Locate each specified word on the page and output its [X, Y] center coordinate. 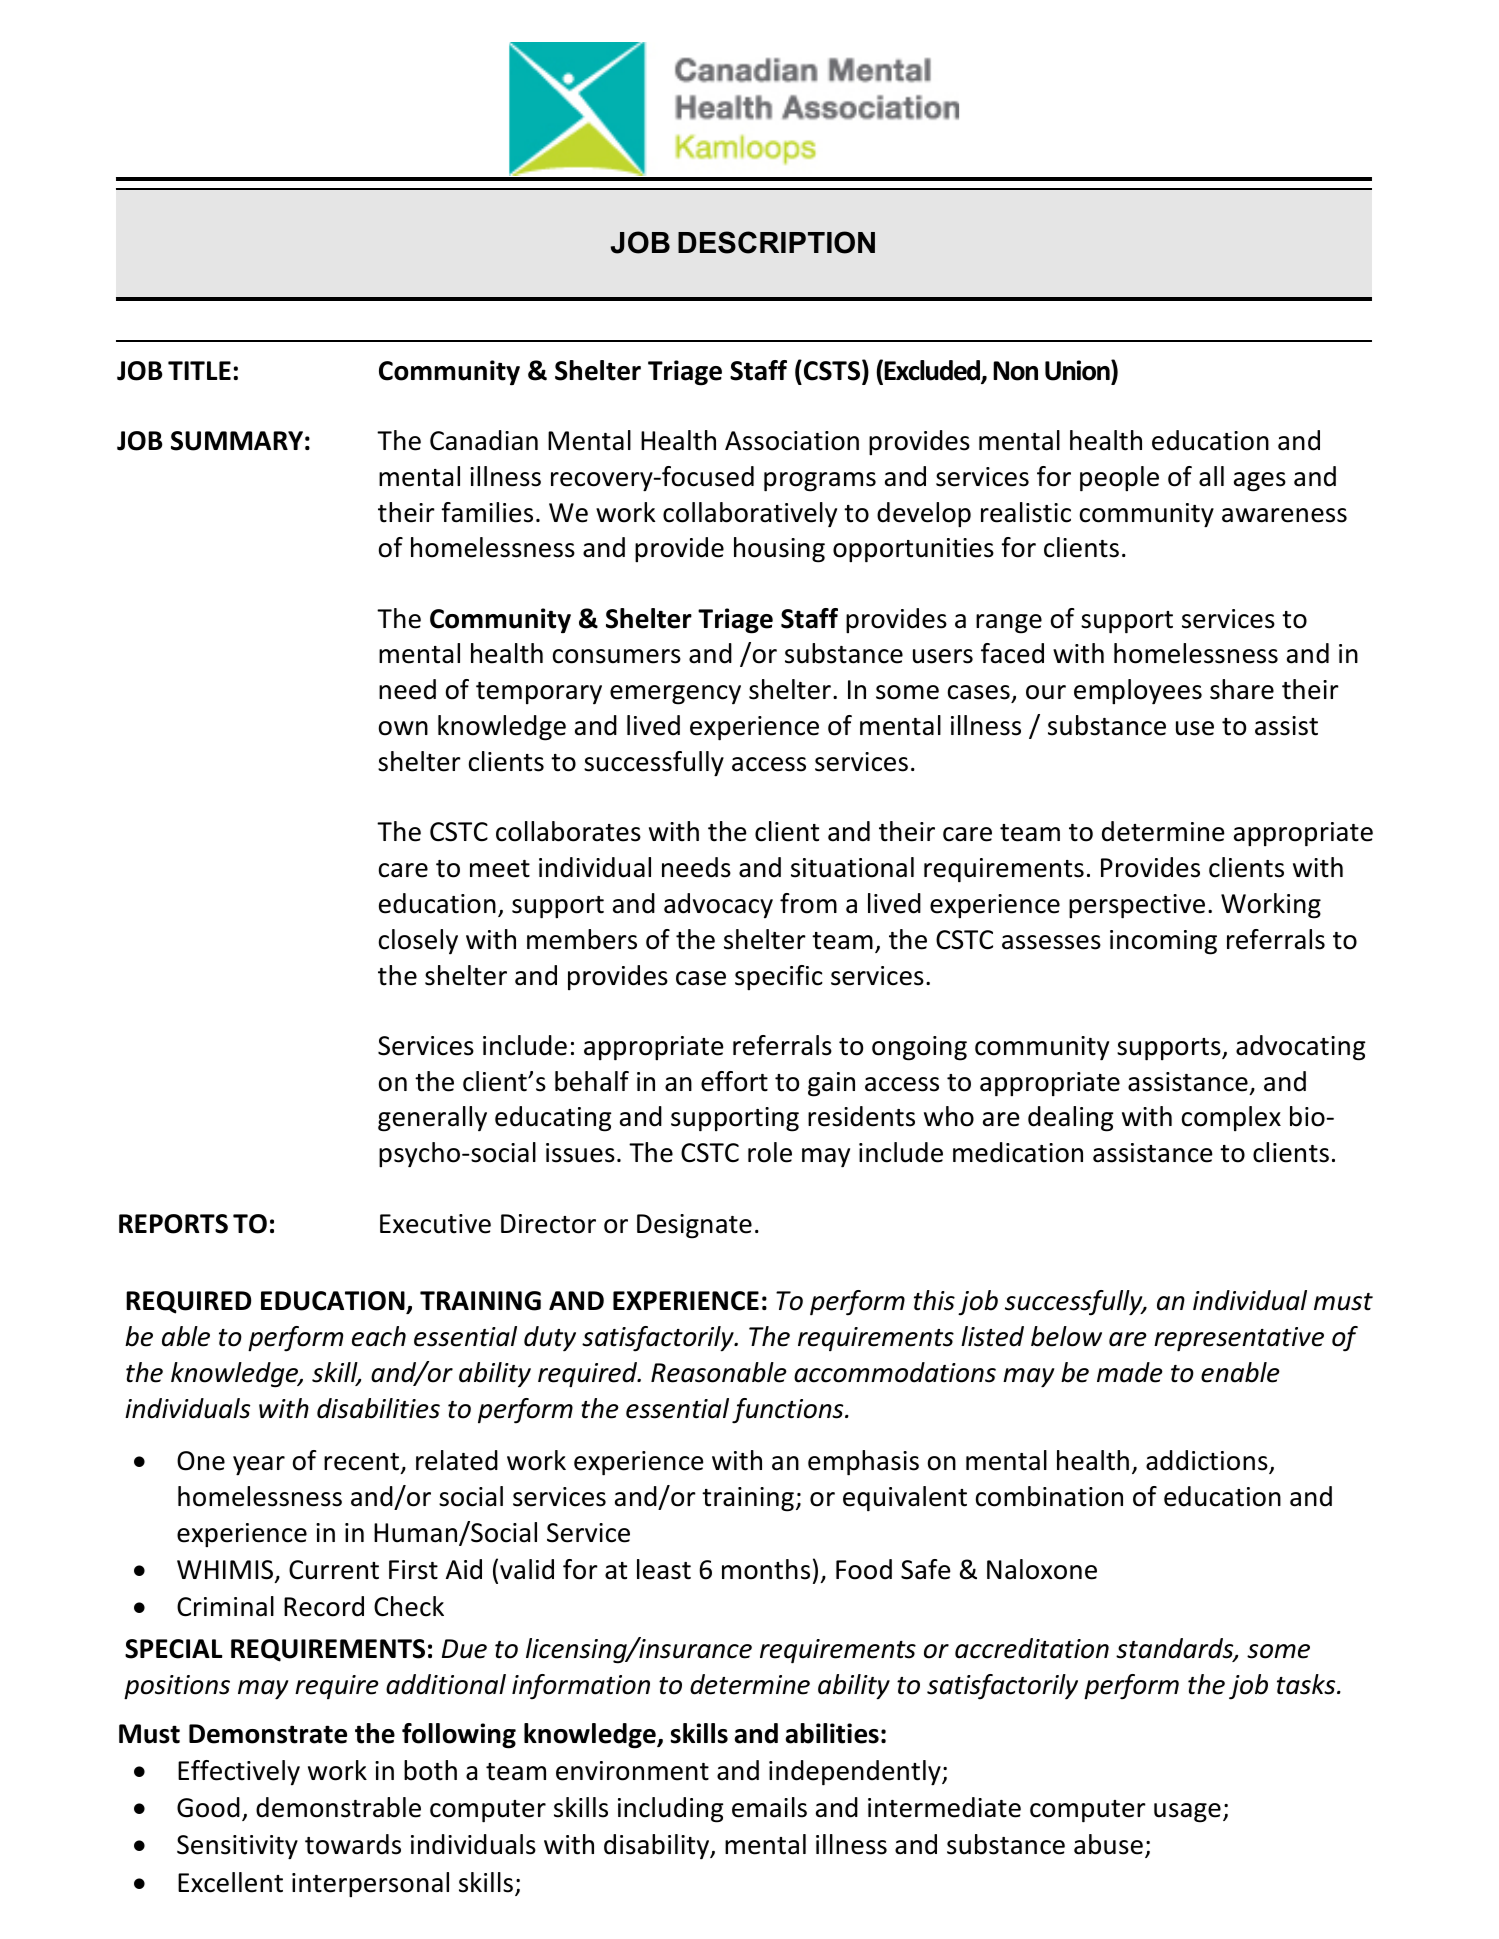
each [379, 1336]
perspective [1137, 906]
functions [789, 1411]
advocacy [718, 905]
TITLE [199, 370]
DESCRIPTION [776, 242]
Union [1078, 370]
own [403, 728]
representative [1239, 1339]
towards [353, 1844]
